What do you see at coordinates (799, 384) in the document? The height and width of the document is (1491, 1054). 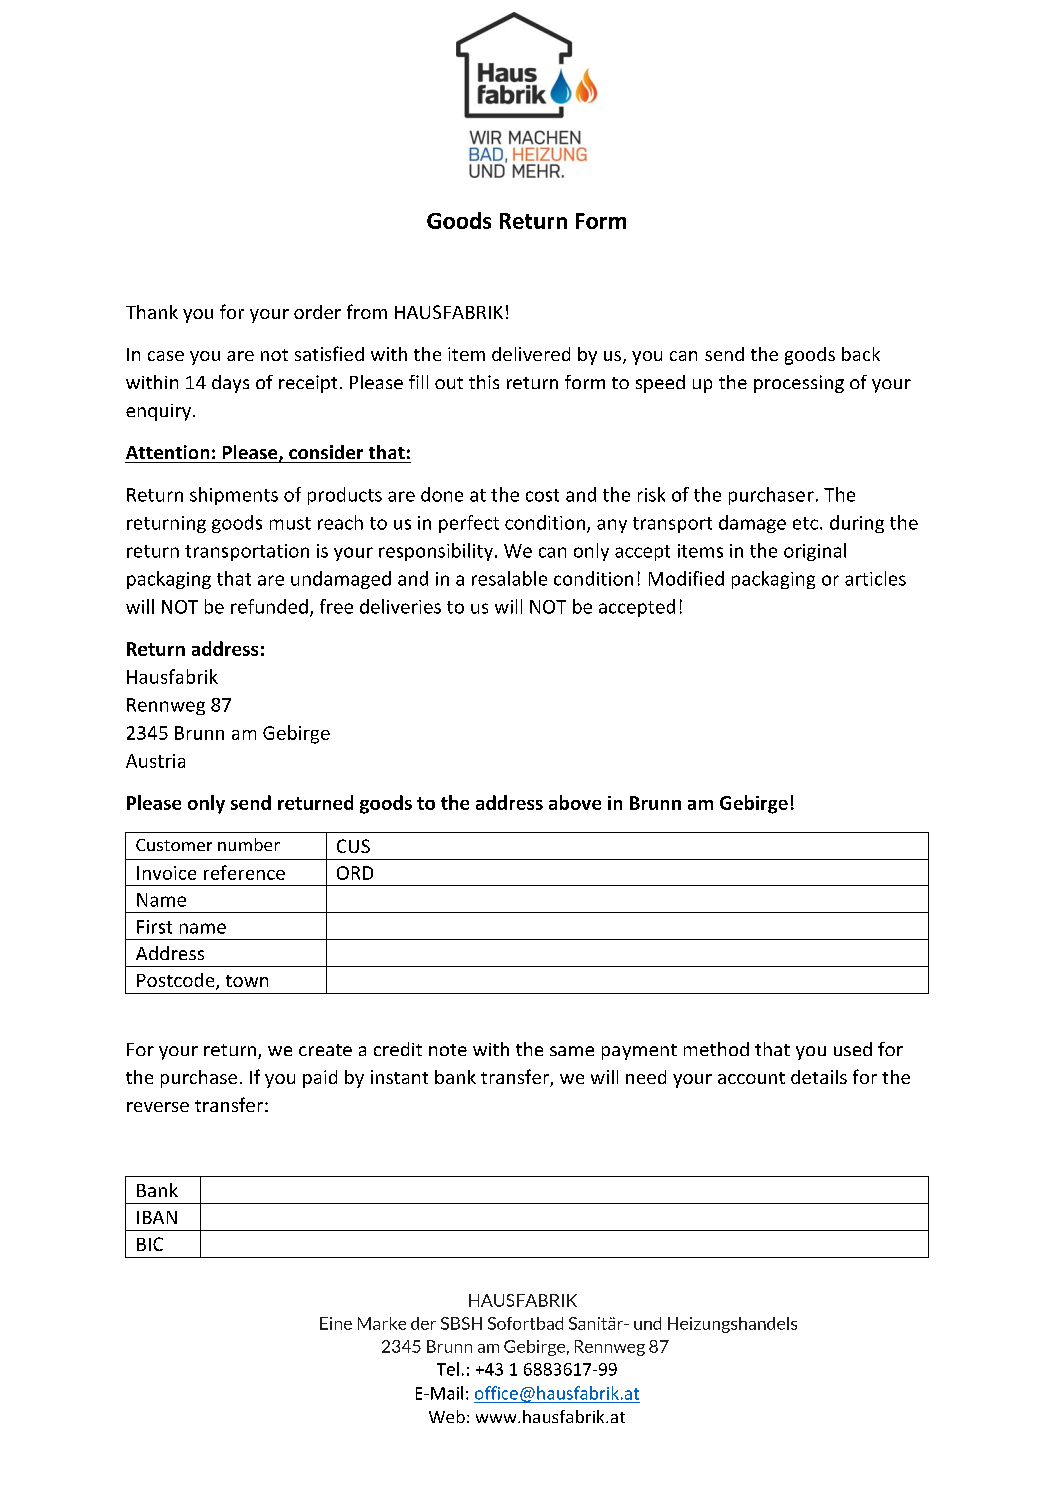 I see `processing` at bounding box center [799, 384].
